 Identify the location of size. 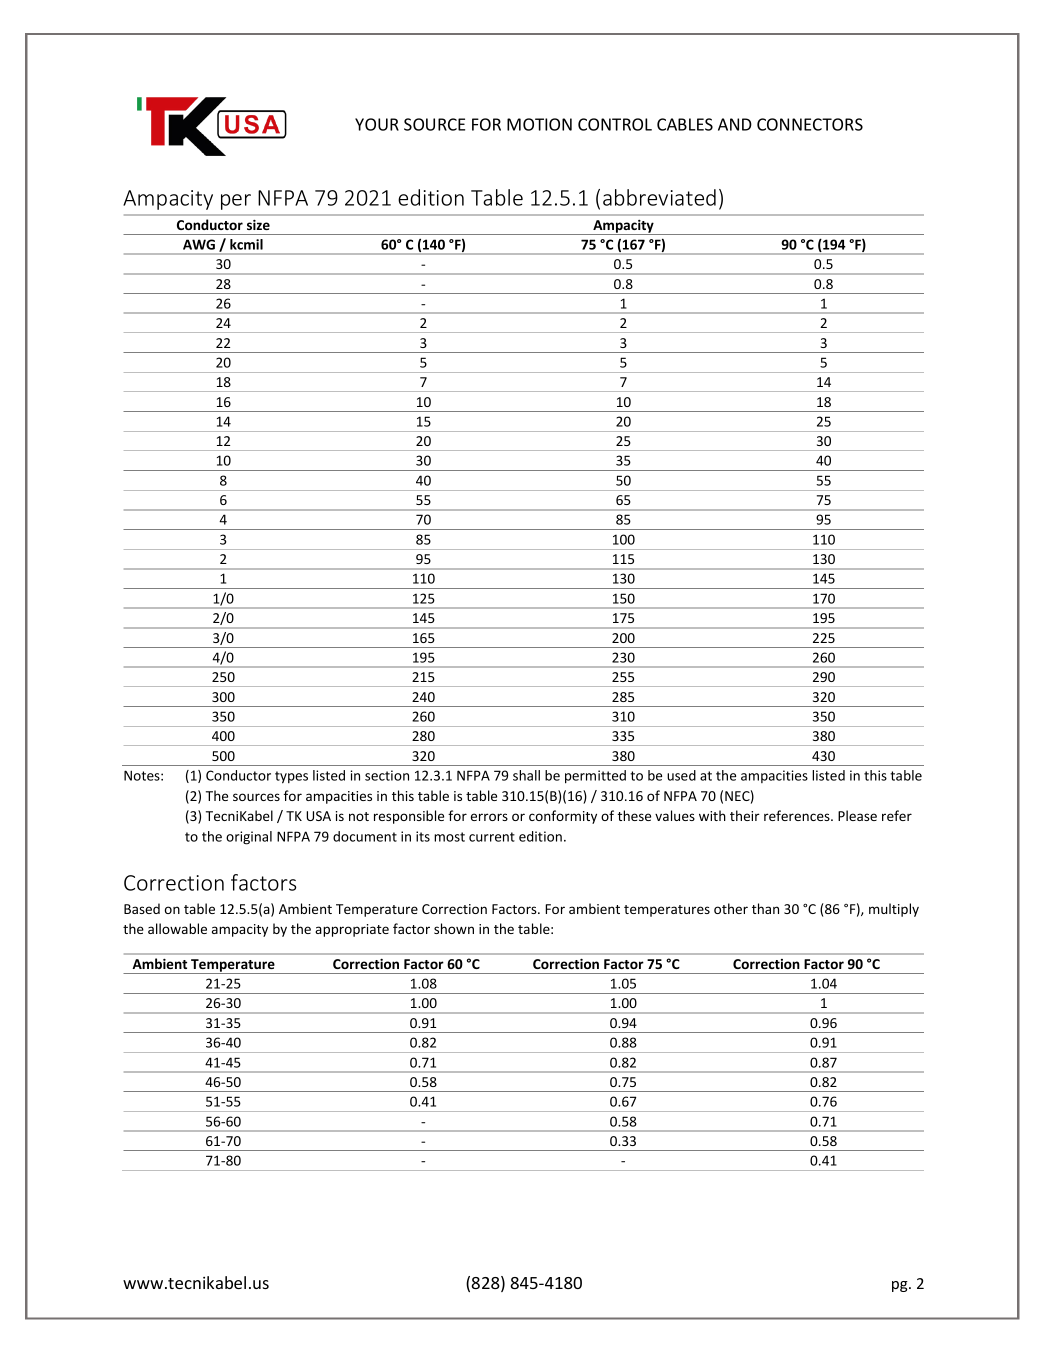
(258, 225).
